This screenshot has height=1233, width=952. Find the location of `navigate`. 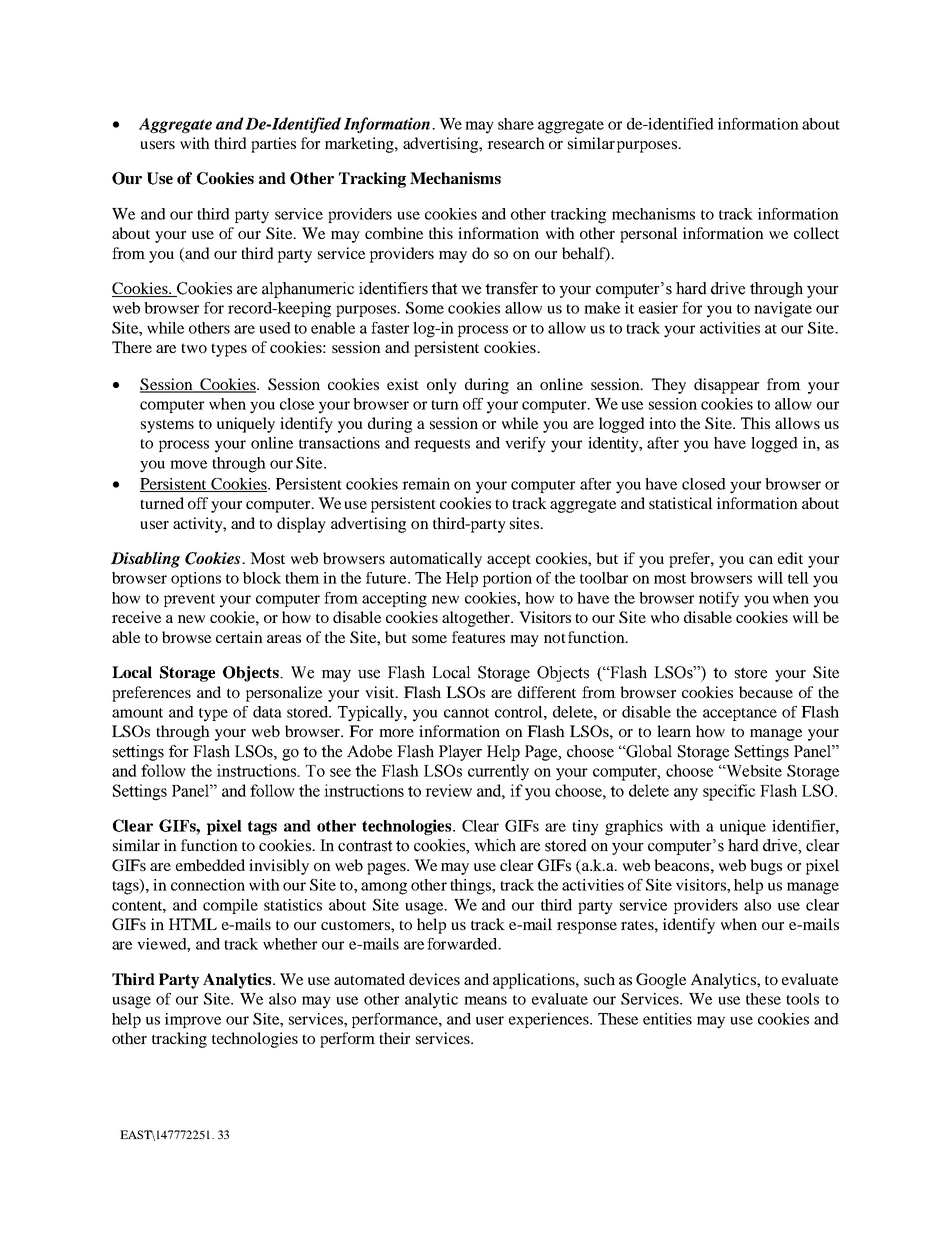

navigate is located at coordinates (783, 310).
